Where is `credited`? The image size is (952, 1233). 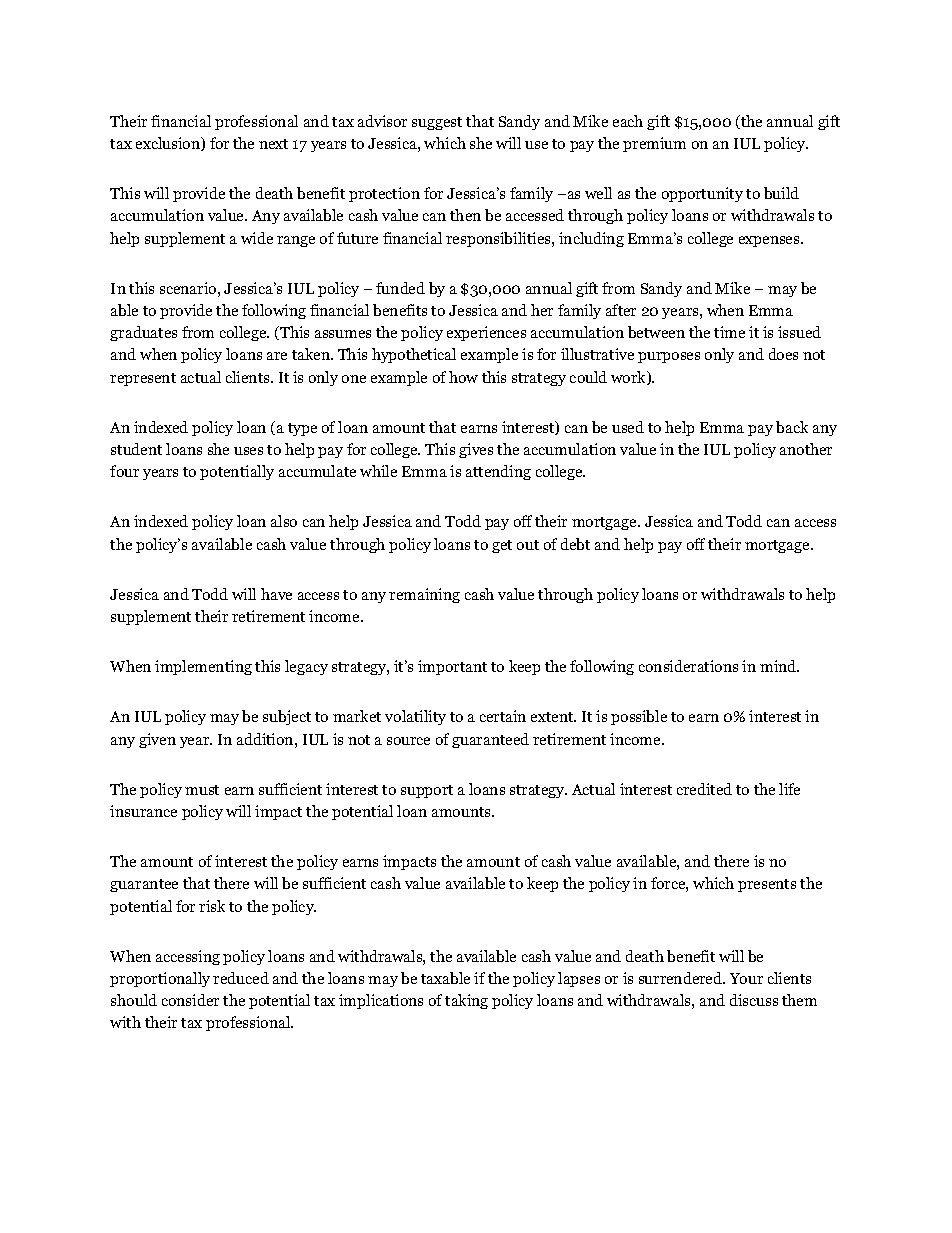 credited is located at coordinates (704, 789).
